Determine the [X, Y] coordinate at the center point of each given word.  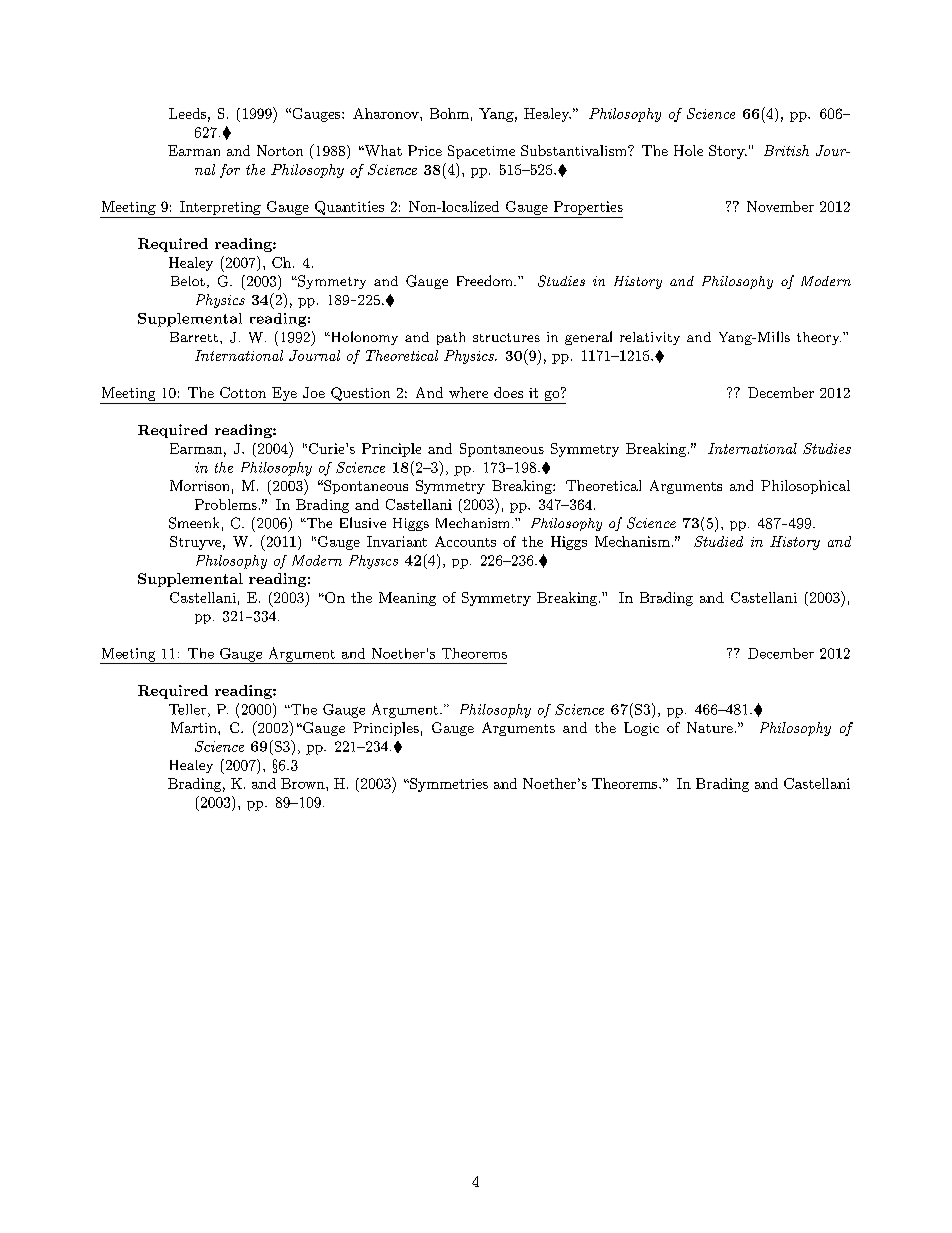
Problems [226, 504]
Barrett [194, 337]
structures [506, 337]
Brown [304, 783]
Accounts [465, 541]
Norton [280, 150]
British [786, 150]
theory [819, 338]
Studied [718, 541]
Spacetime [481, 152]
